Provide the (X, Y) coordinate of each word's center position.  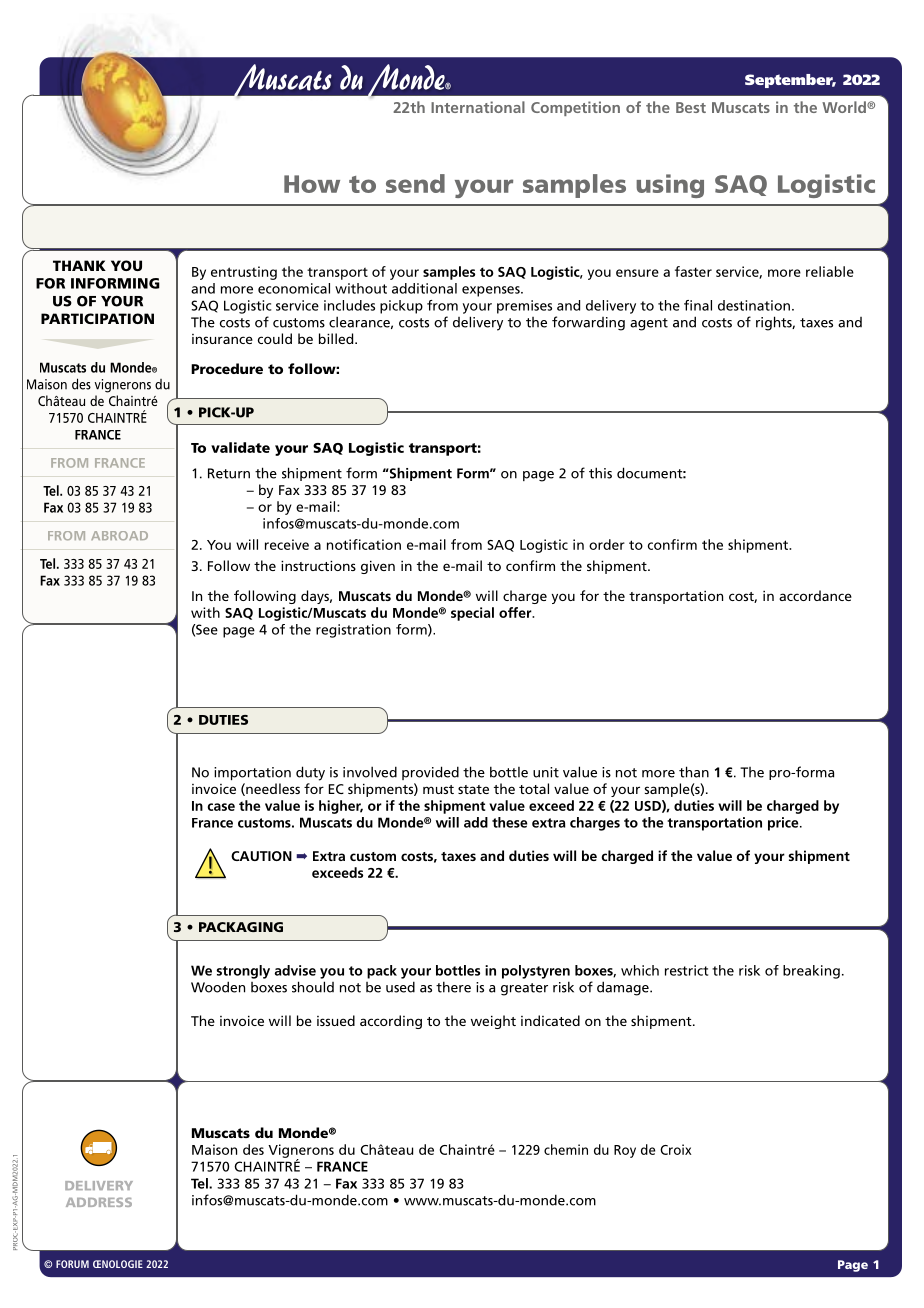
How (312, 184)
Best (691, 107)
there (453, 987)
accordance (815, 595)
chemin (566, 1149)
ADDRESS (99, 1202)
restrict (686, 970)
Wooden (218, 987)
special (472, 614)
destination (754, 305)
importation (252, 773)
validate (240, 447)
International (478, 107)
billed (337, 338)
